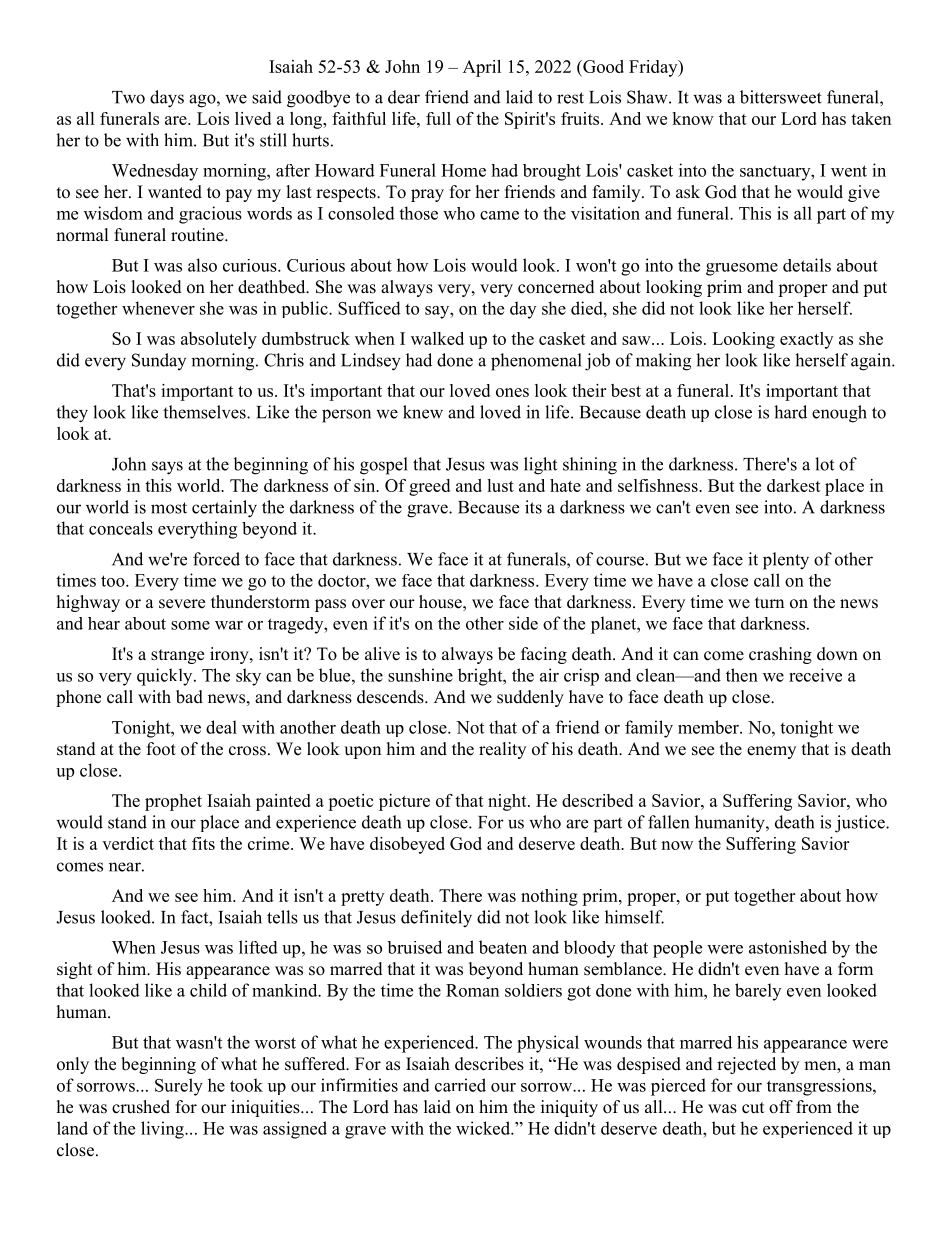 Image resolution: width=952 pixels, height=1233 pixels. I want to click on days, so click(167, 99).
